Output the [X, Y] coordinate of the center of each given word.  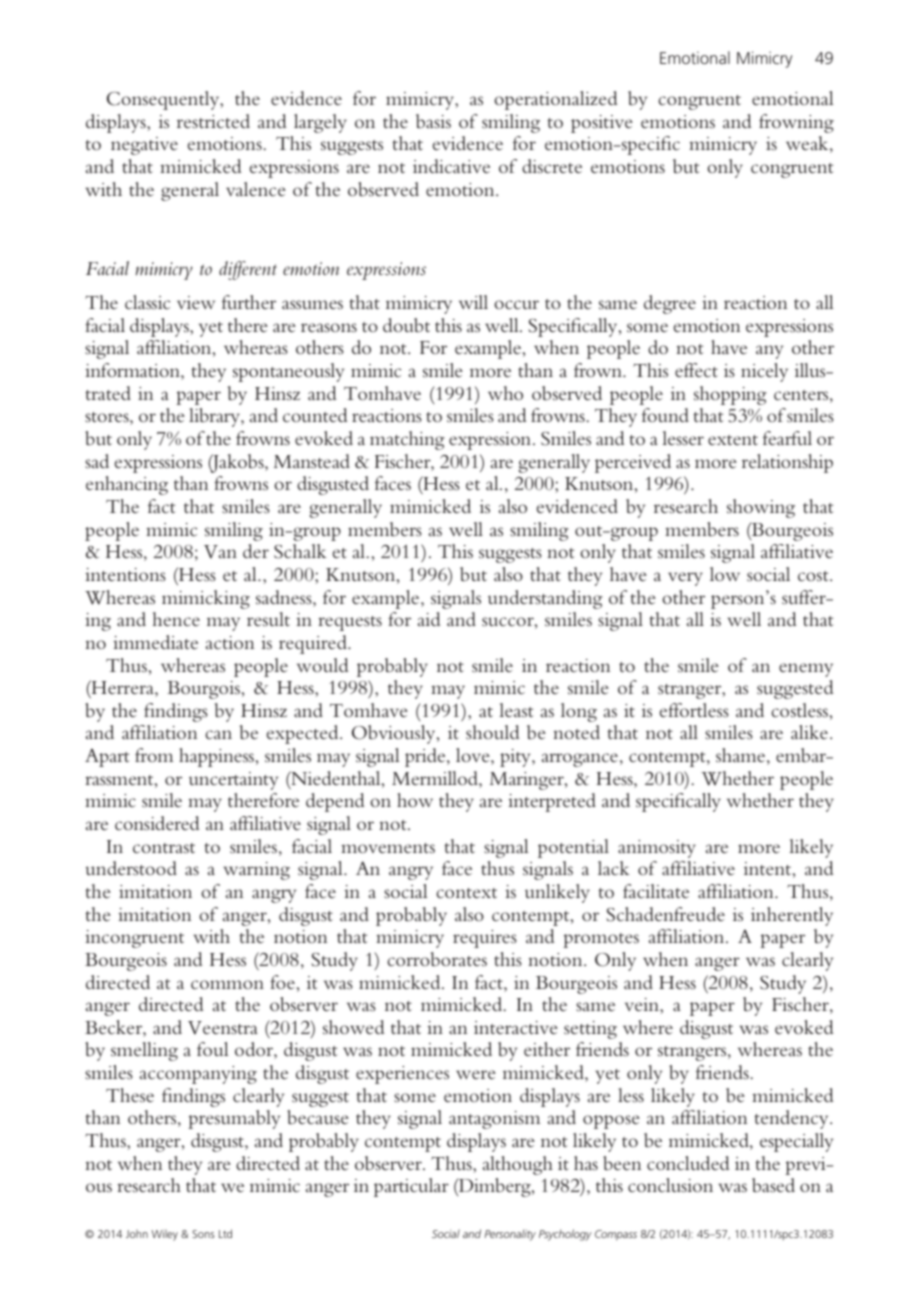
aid [429, 619]
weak [808, 144]
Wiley [164, 1235]
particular [411, 1187]
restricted [213, 121]
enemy [806, 670]
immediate [155, 642]
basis [433, 121]
